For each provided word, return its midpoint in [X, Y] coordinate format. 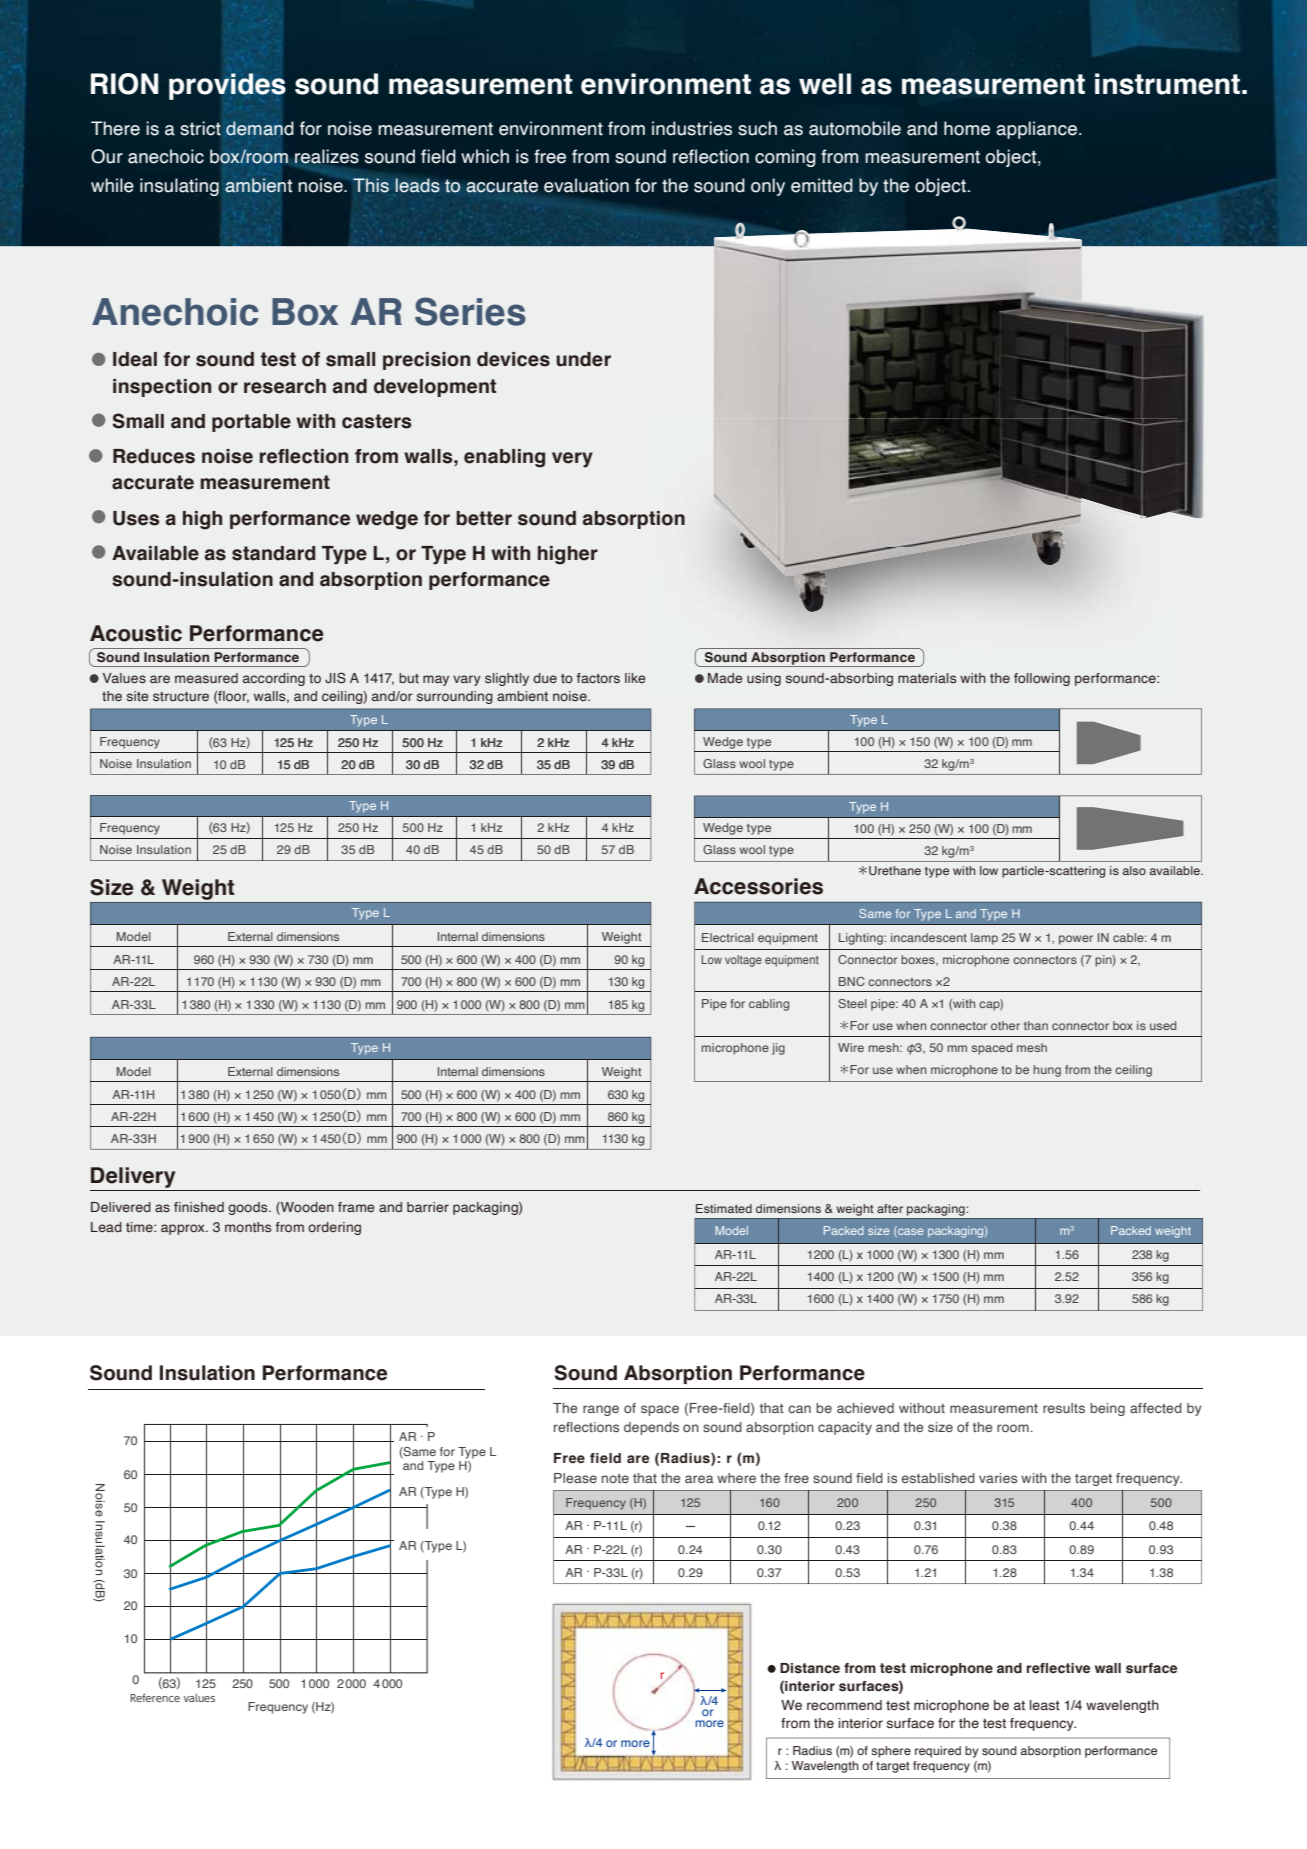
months [248, 1227]
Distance [810, 1668]
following [1042, 679]
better [484, 518]
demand [259, 128]
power [1076, 940]
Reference [155, 1697]
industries [692, 128]
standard [273, 553]
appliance [1038, 130]
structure [181, 696]
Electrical [728, 937]
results [1064, 1408]
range [601, 1410]
